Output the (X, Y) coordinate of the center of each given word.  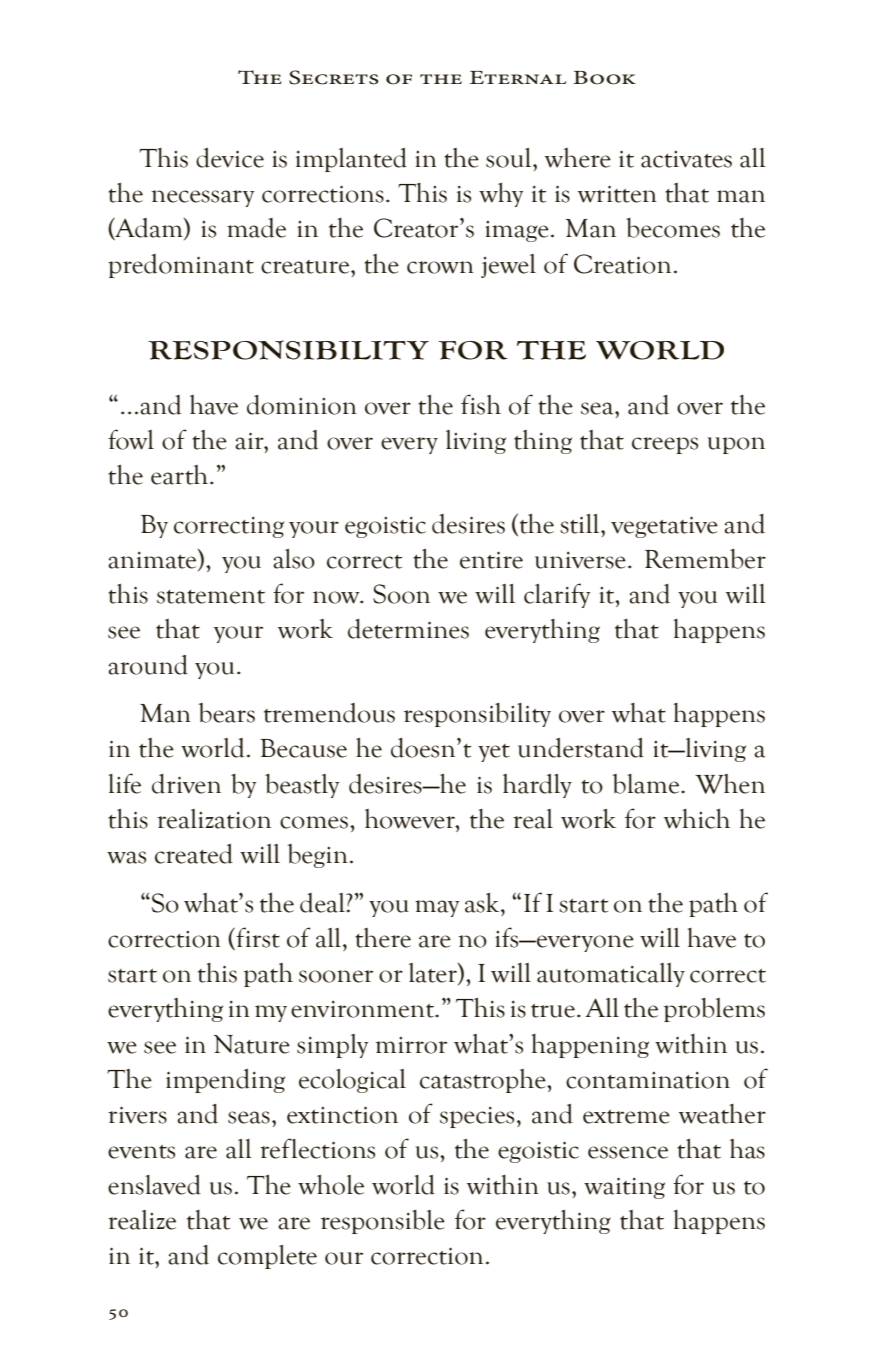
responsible (383, 1222)
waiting (624, 1188)
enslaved (154, 1185)
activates (686, 159)
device (230, 158)
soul (510, 158)
